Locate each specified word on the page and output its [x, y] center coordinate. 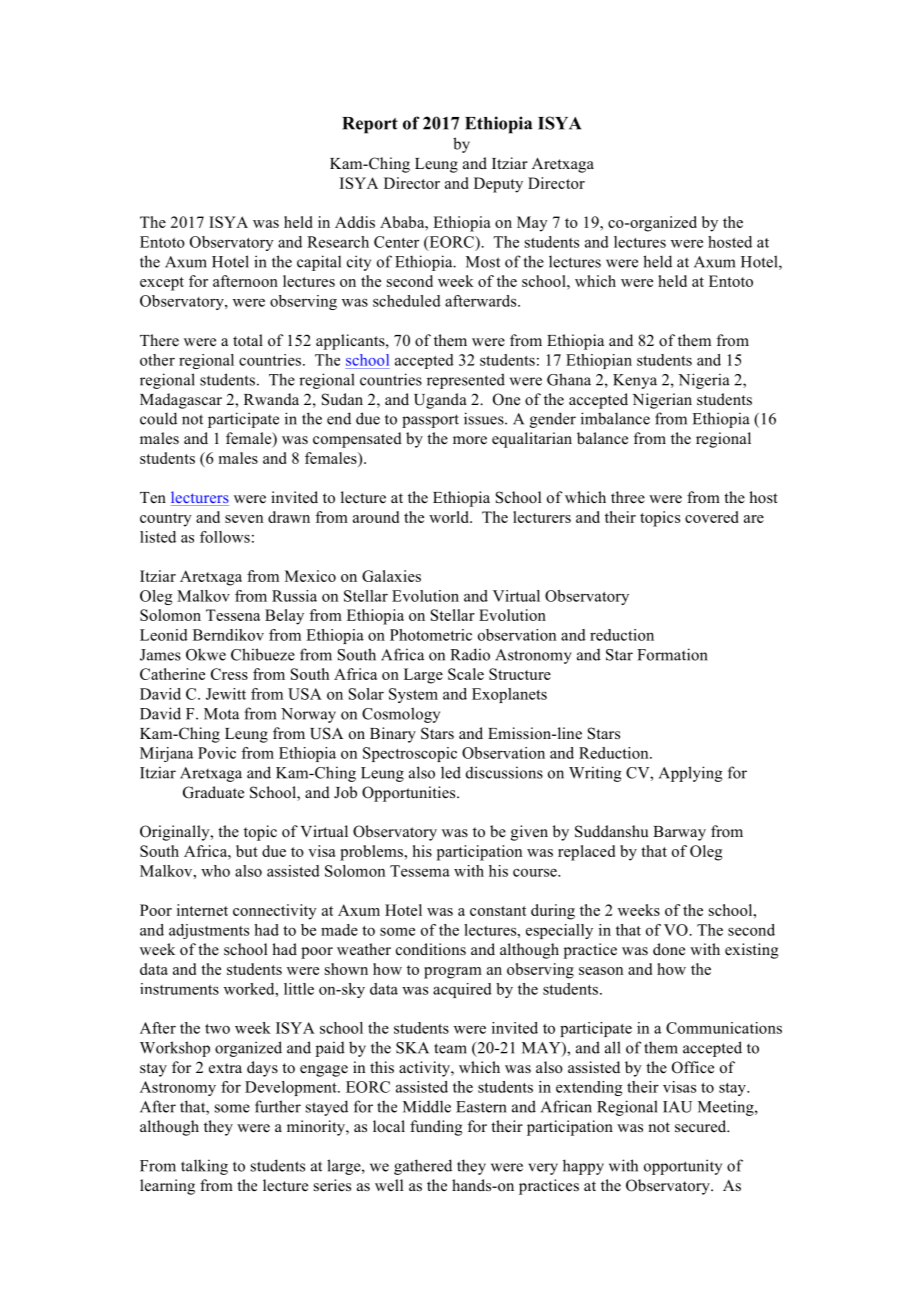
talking [204, 1167]
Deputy [498, 185]
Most [483, 262]
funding [436, 1128]
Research [338, 242]
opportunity [683, 1167]
